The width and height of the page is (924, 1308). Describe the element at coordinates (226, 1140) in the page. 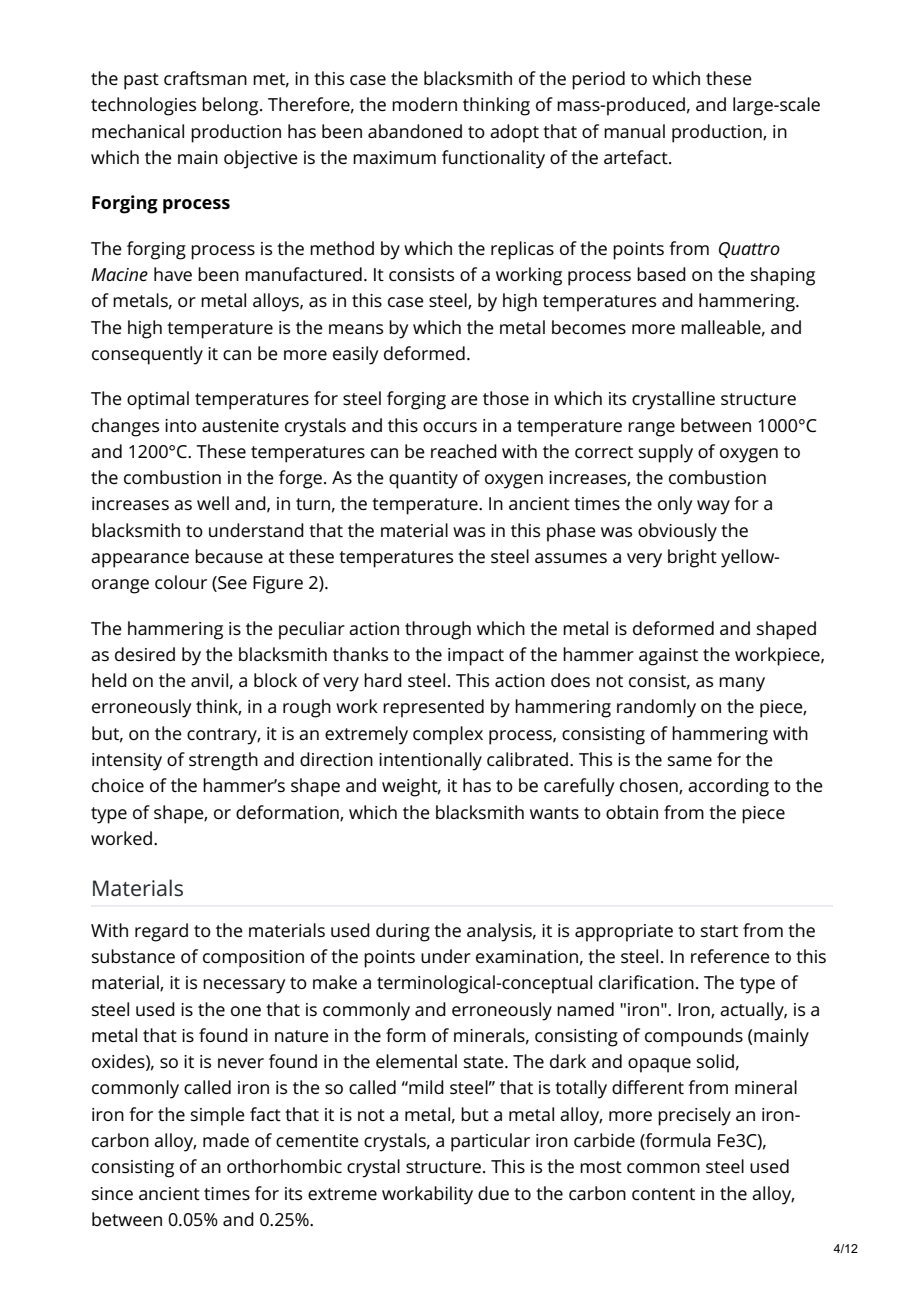

I see `made` at that location.
